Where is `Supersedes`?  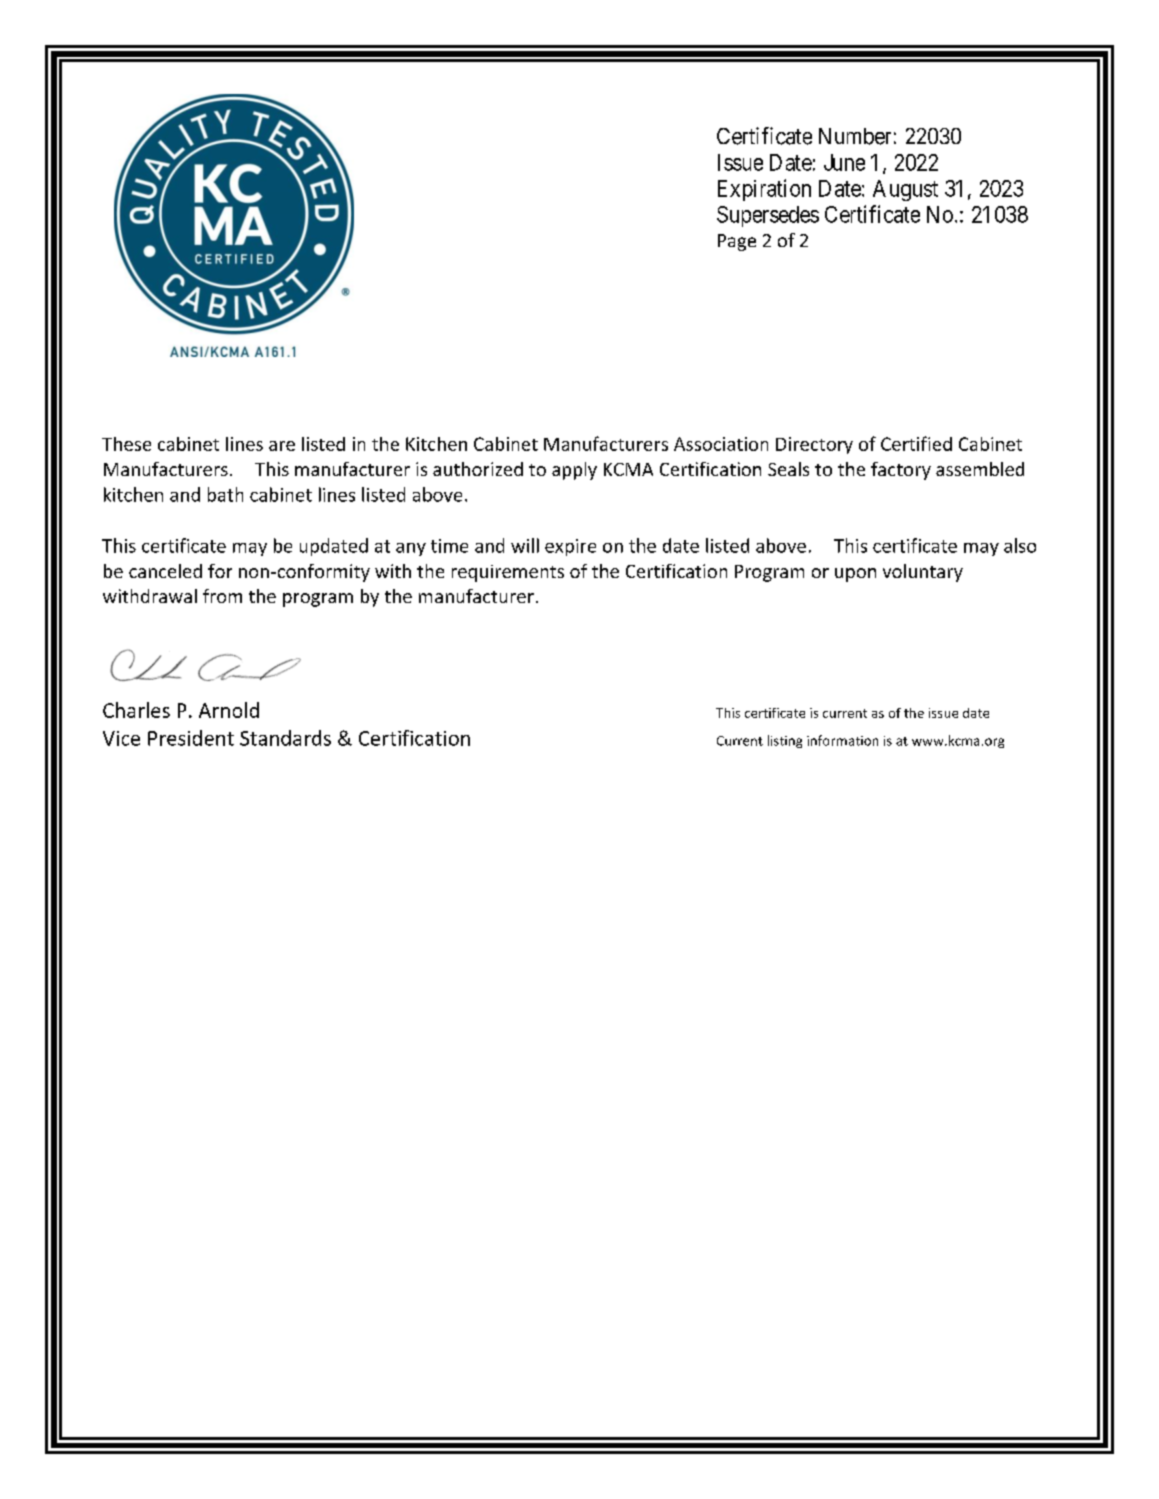 Supersedes is located at coordinates (768, 216).
